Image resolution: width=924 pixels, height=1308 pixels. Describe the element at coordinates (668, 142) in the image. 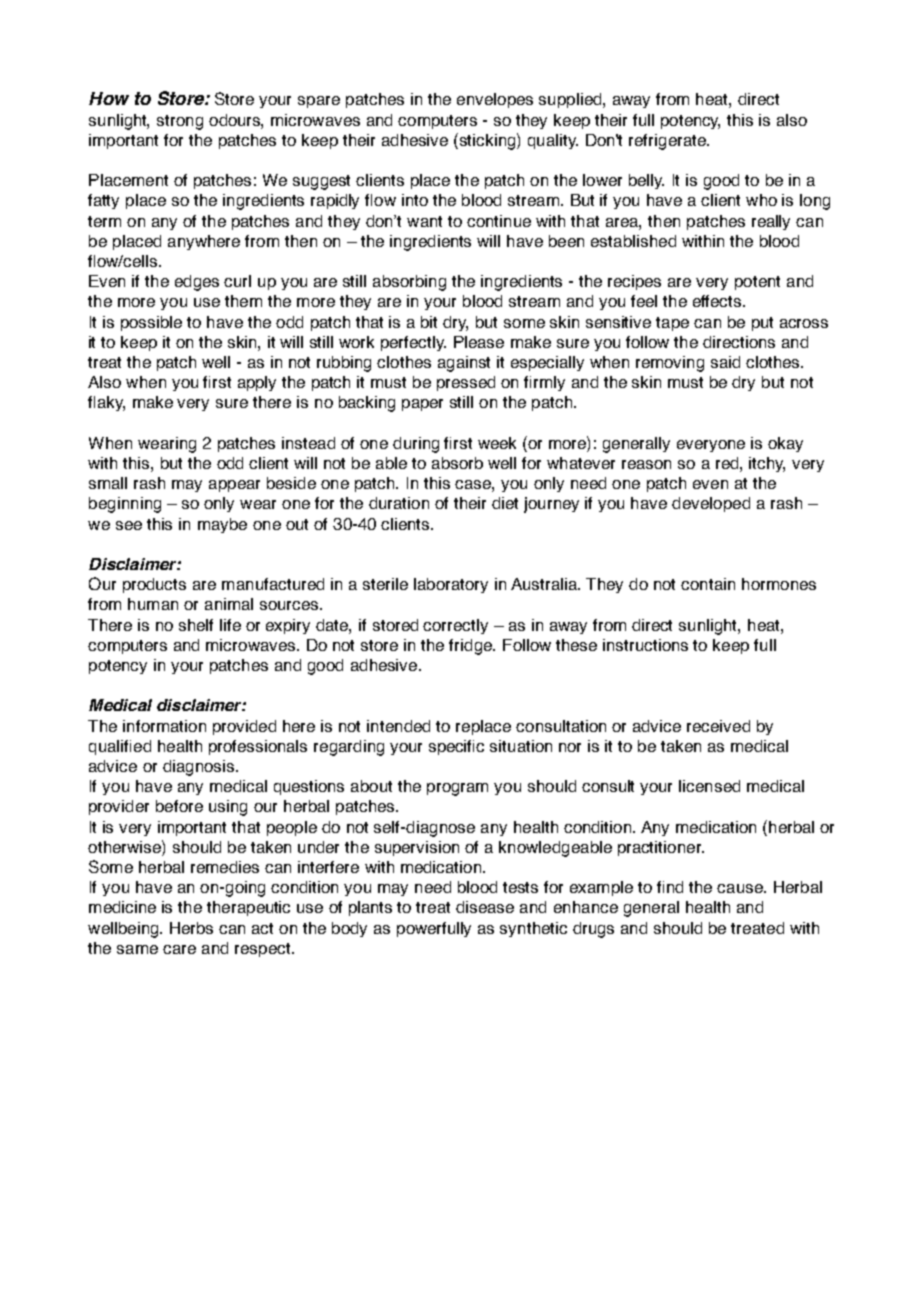

I see `refrigerate` at that location.
